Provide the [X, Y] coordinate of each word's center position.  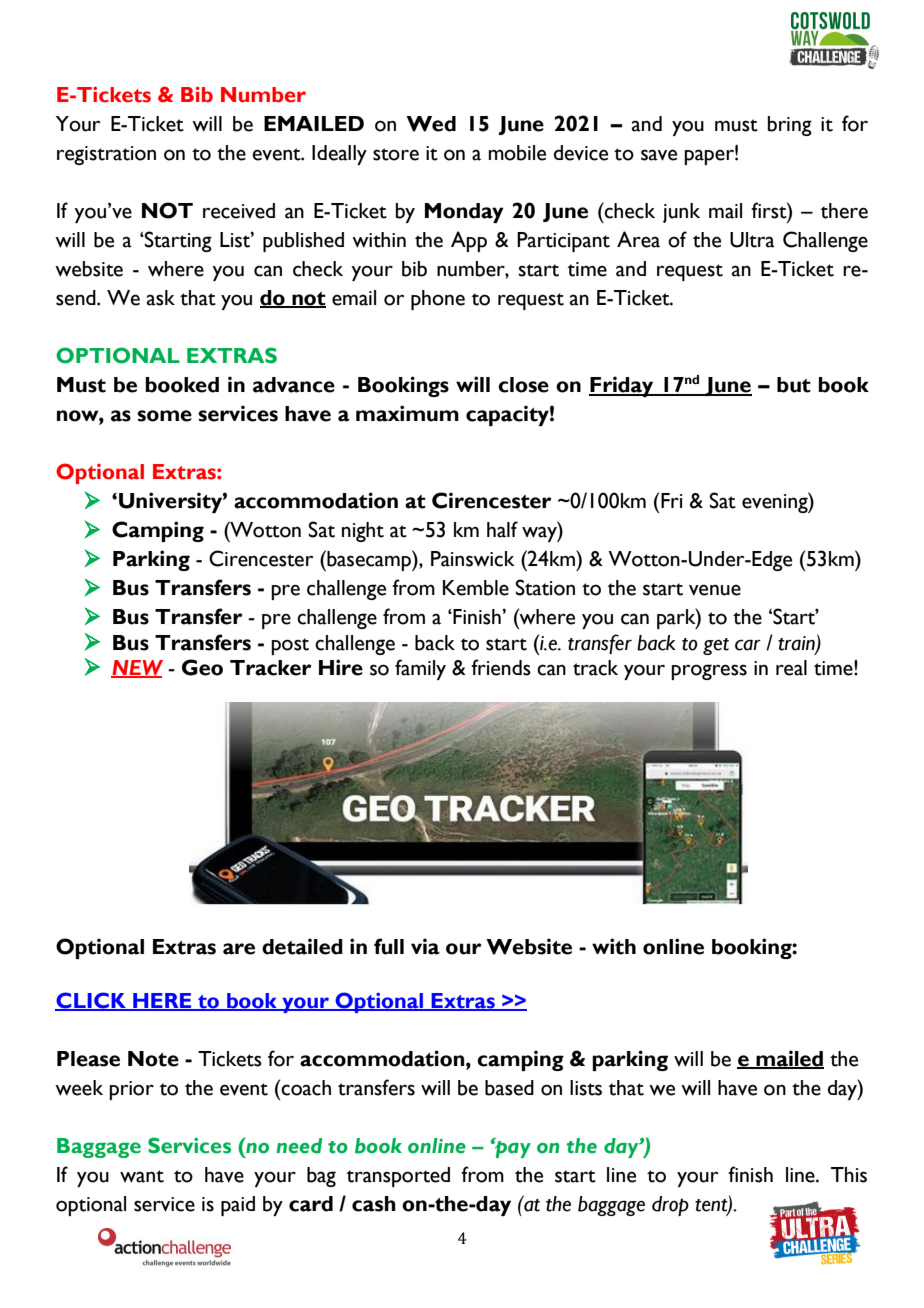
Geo [202, 667]
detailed [302, 946]
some [164, 416]
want [142, 1176]
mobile [517, 153]
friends [501, 667]
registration [106, 155]
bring [790, 126]
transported [398, 1177]
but [794, 385]
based [509, 1088]
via [425, 946]
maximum [407, 413]
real [791, 668]
